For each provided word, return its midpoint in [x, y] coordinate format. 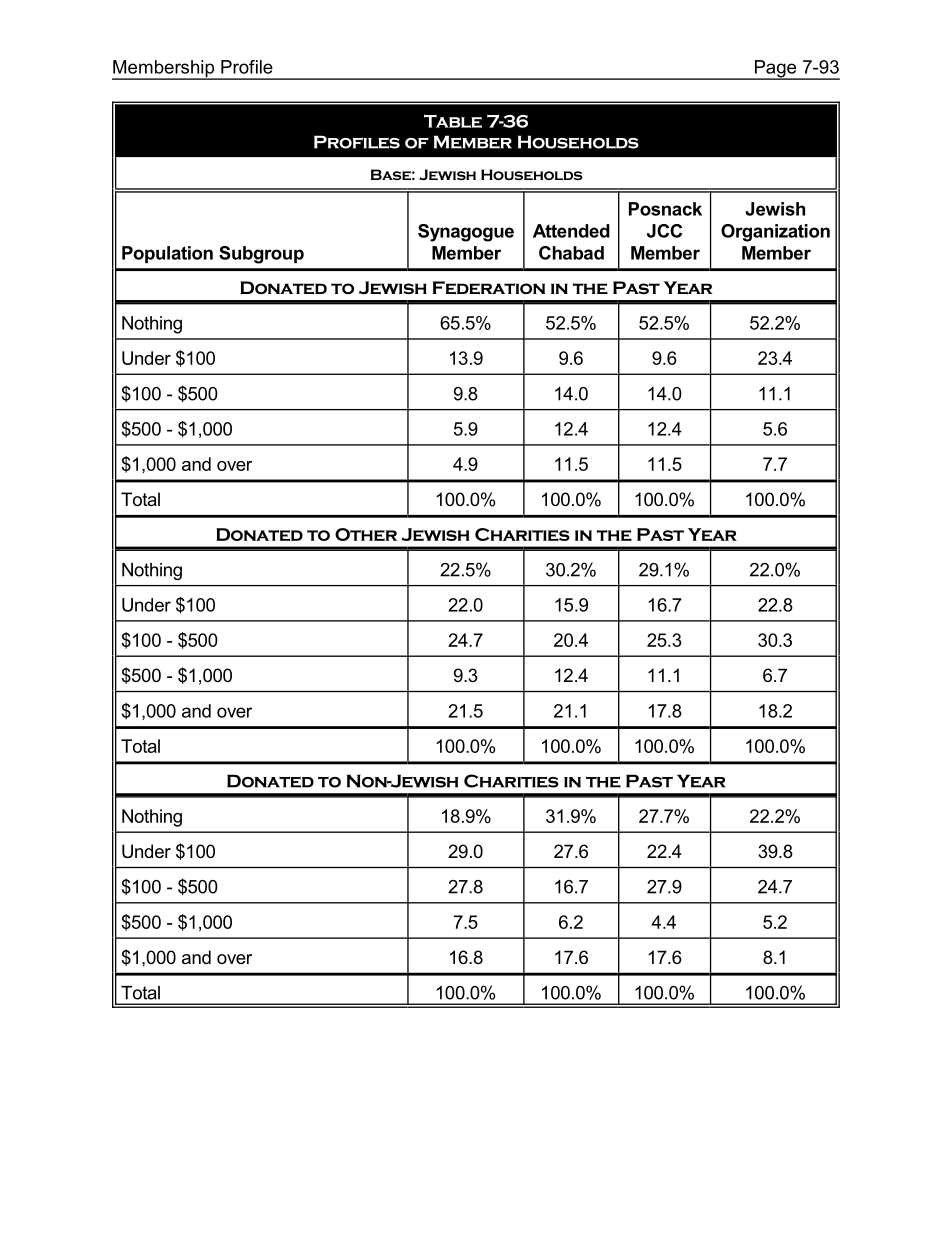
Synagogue [466, 233]
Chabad [571, 253]
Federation [489, 288]
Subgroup [261, 255]
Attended [571, 231]
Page [775, 70]
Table [453, 121]
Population [167, 254]
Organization [775, 233]
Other [366, 534]
